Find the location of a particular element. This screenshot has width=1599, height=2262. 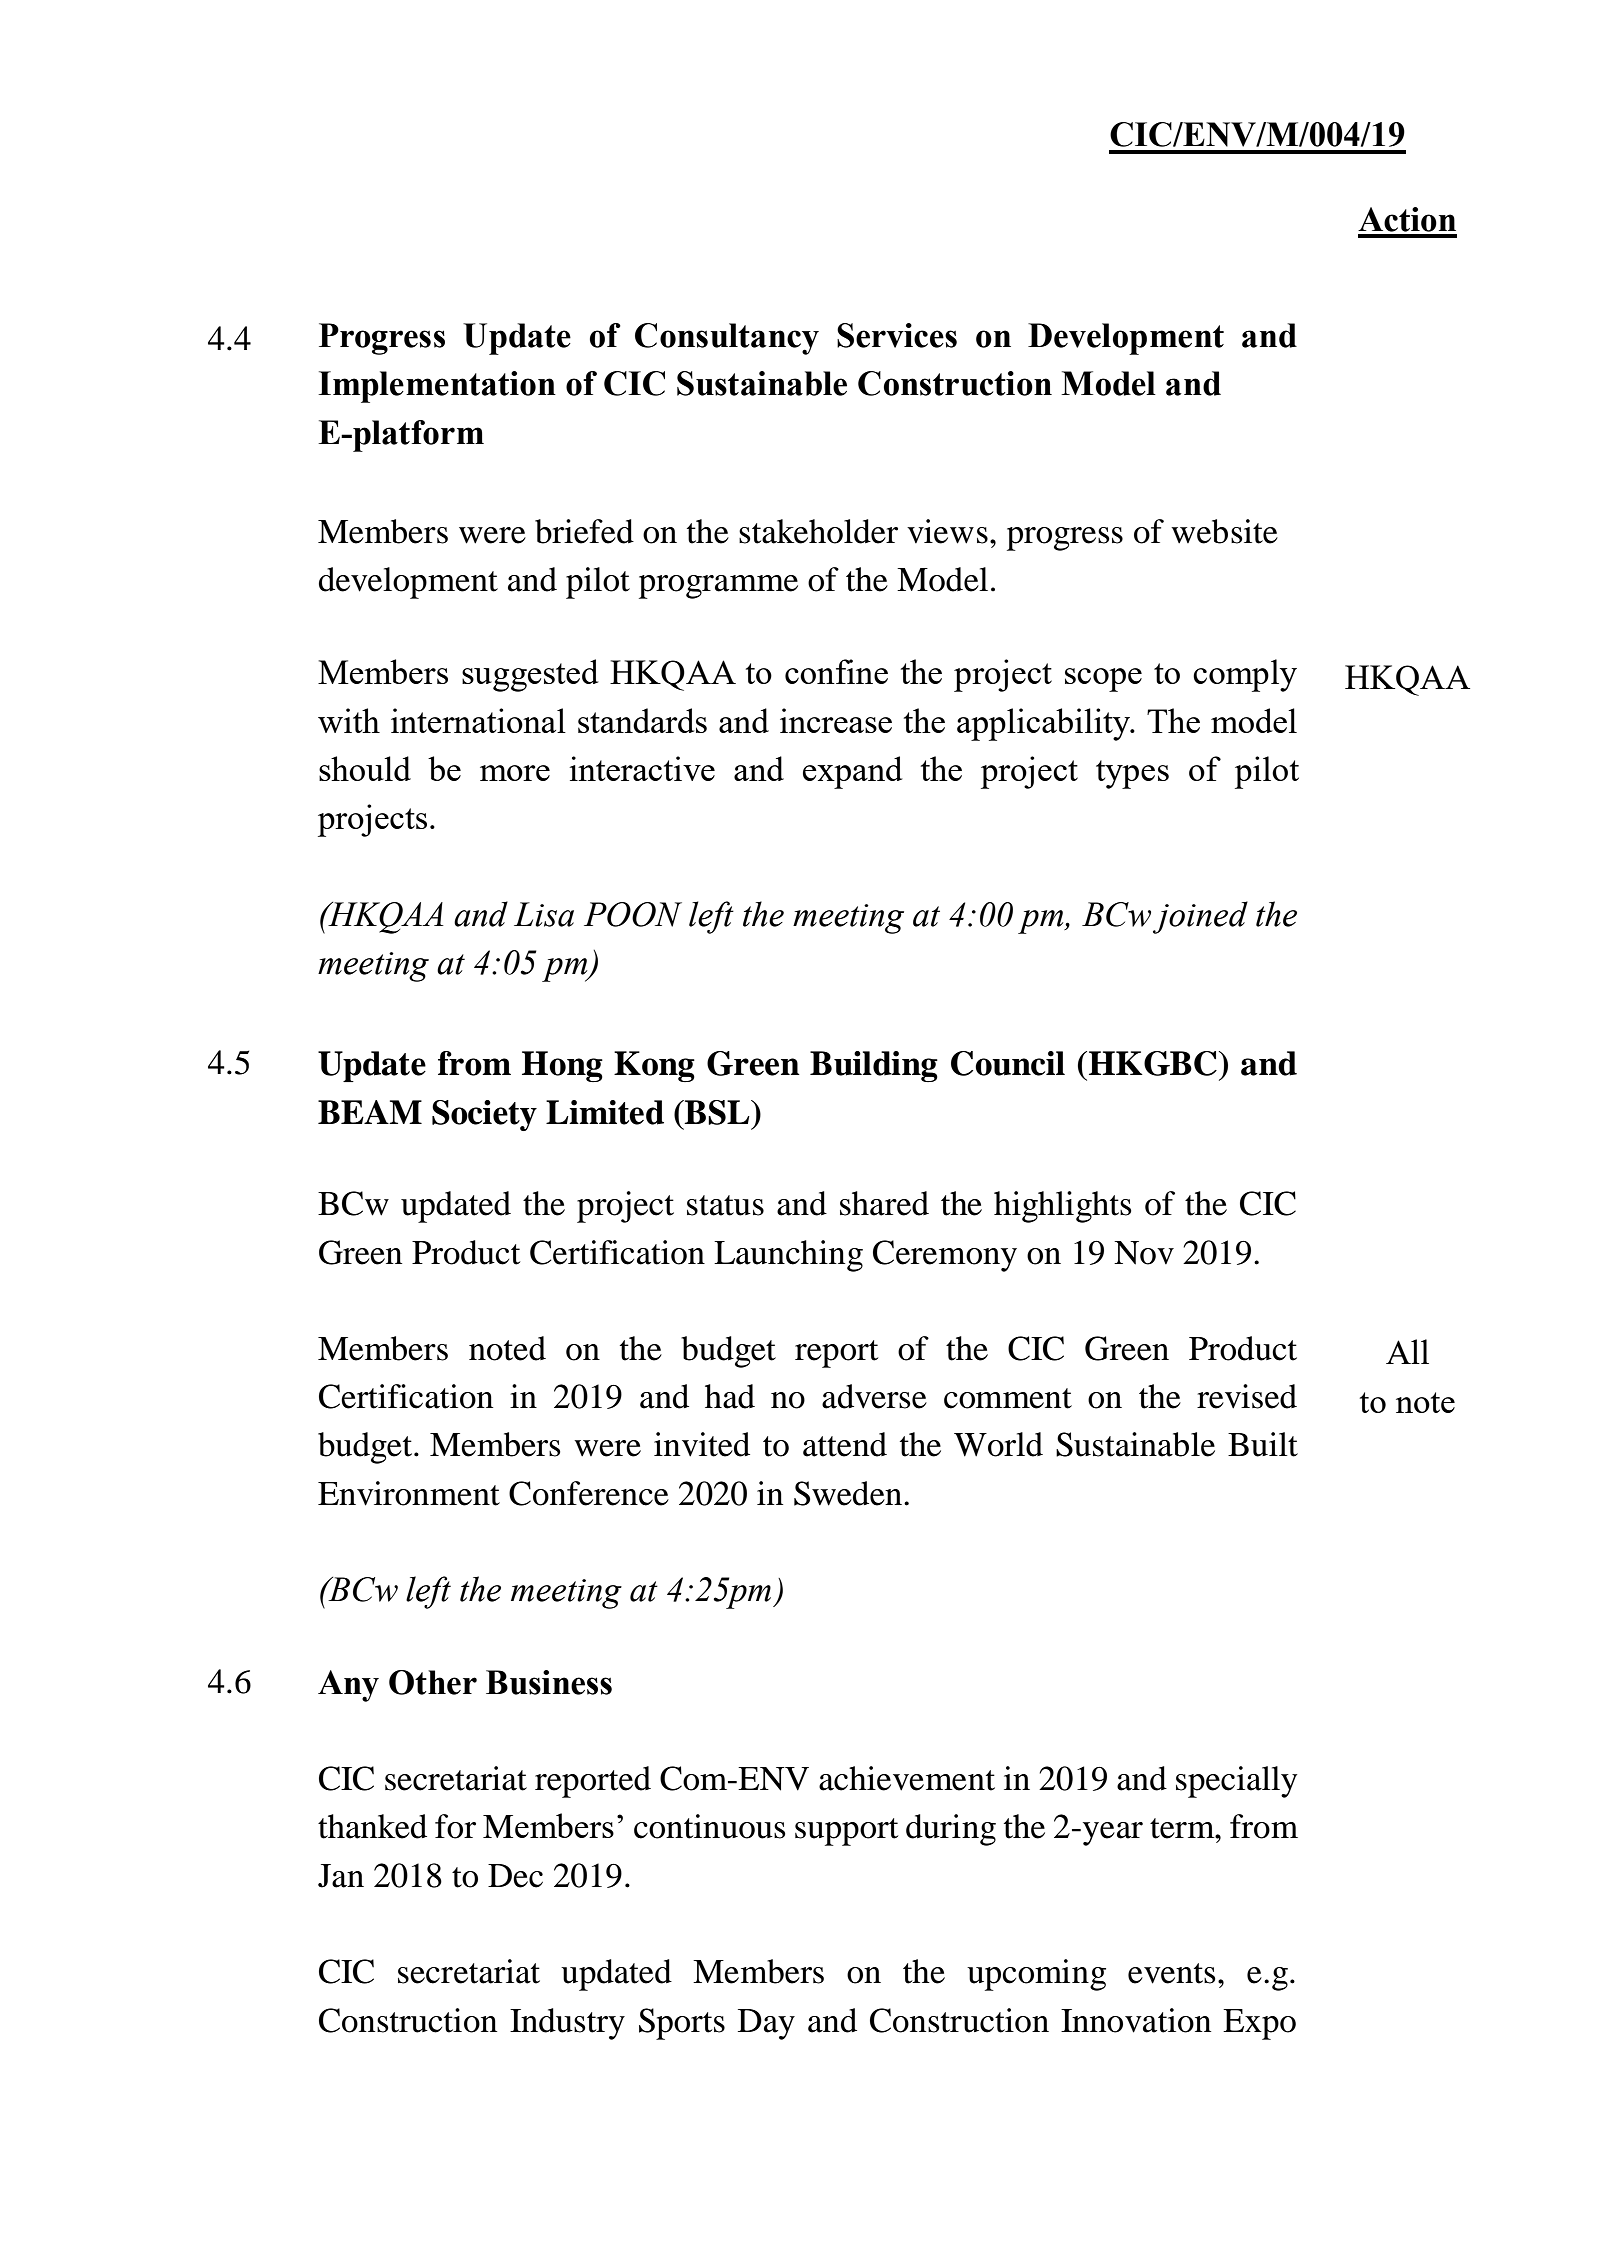

Consultancy is located at coordinates (727, 339).
